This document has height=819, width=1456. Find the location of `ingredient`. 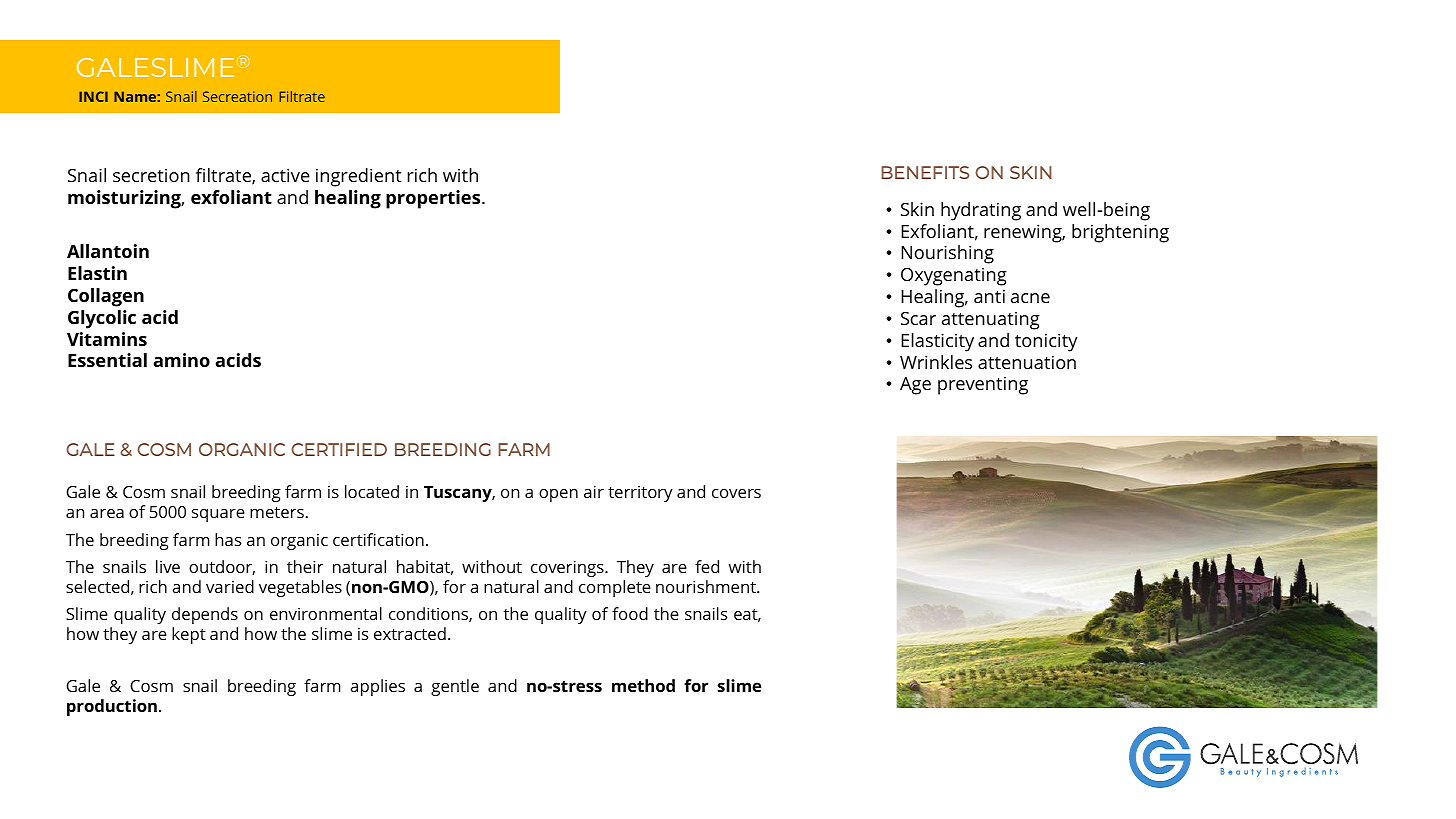

ingredient is located at coordinates (359, 177).
